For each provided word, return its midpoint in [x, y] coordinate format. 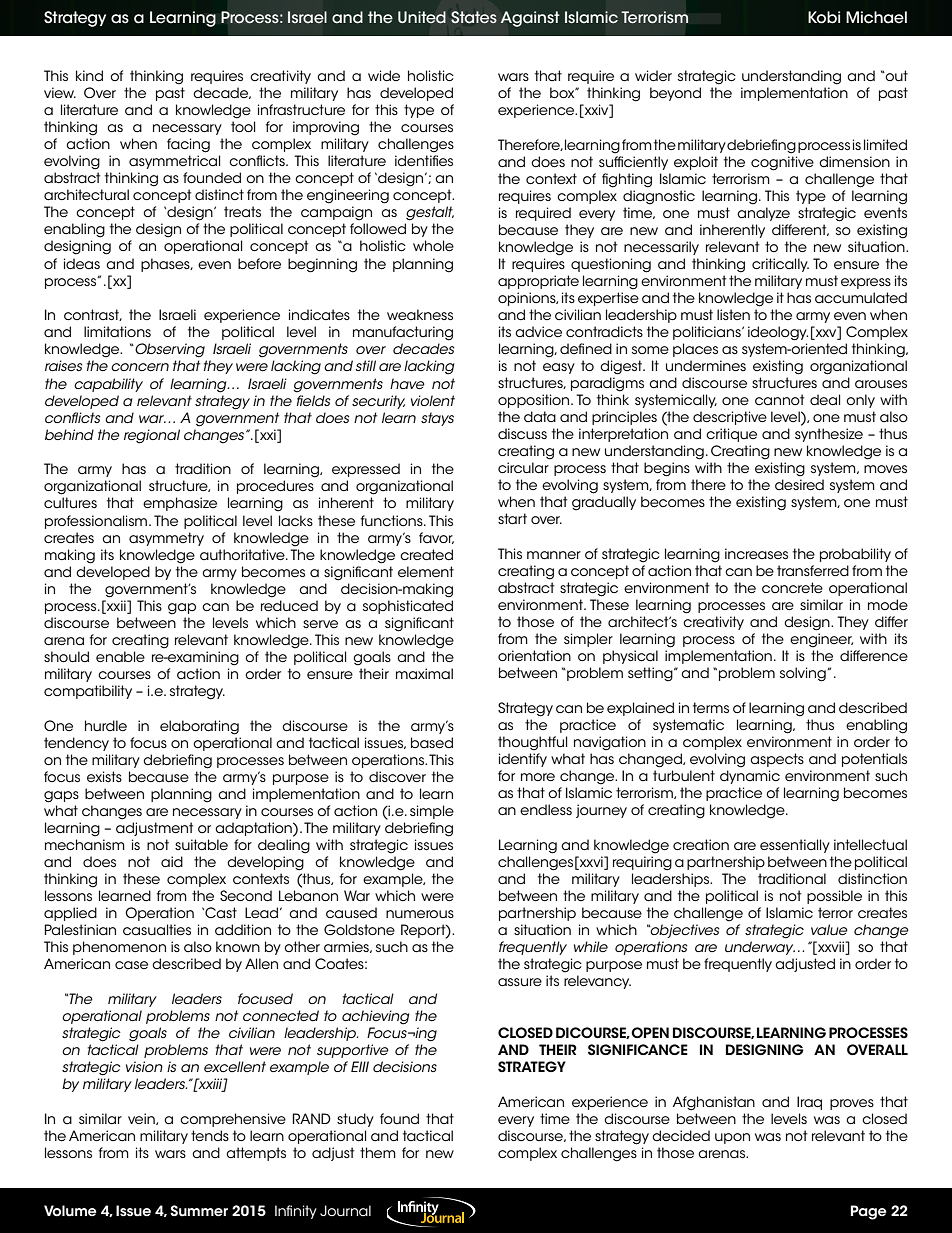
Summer [199, 1211]
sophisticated [408, 607]
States [474, 17]
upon [732, 1138]
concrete [792, 587]
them [378, 1152]
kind [89, 75]
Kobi [824, 17]
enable [120, 656]
